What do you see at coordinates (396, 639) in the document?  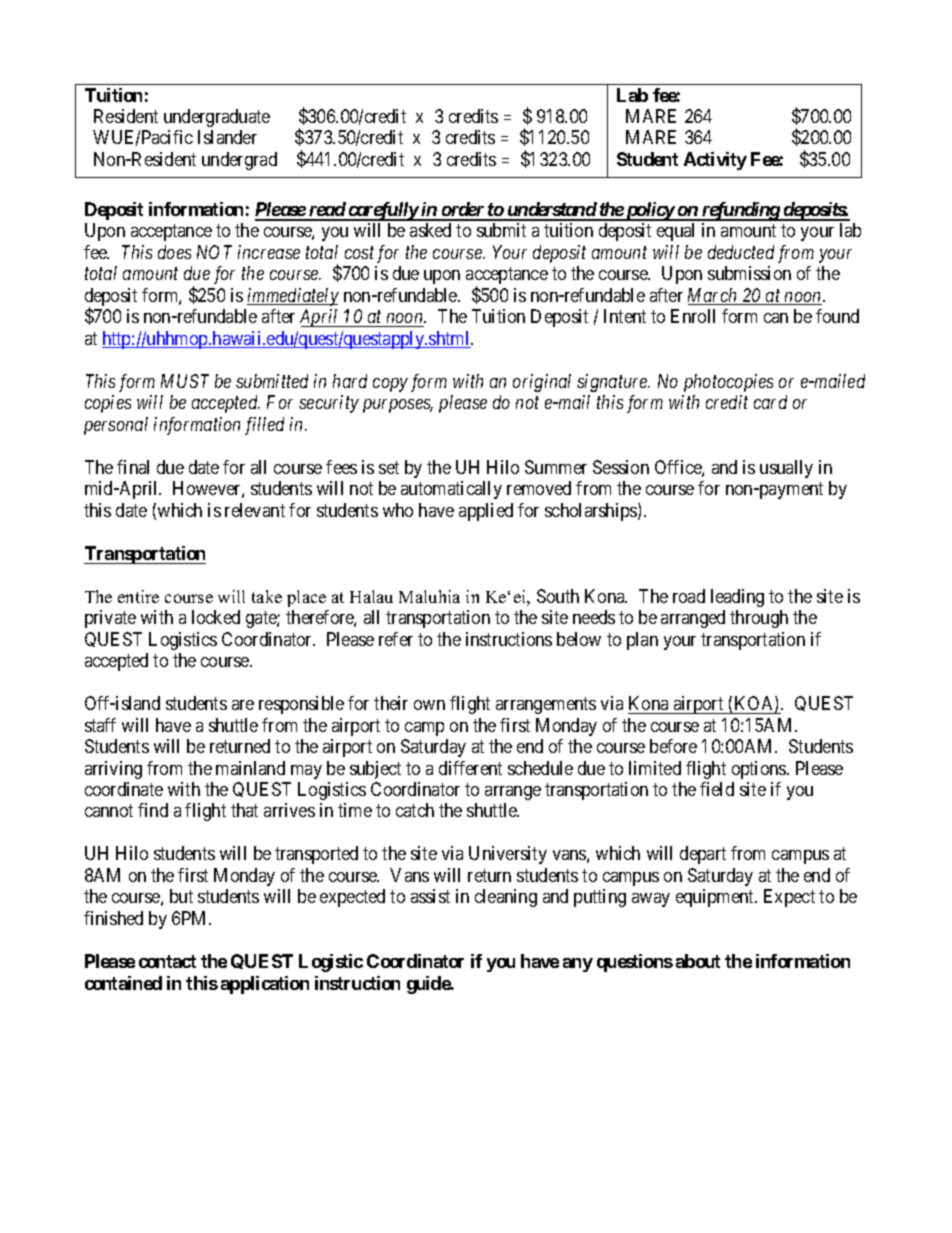 I see `refer` at bounding box center [396, 639].
